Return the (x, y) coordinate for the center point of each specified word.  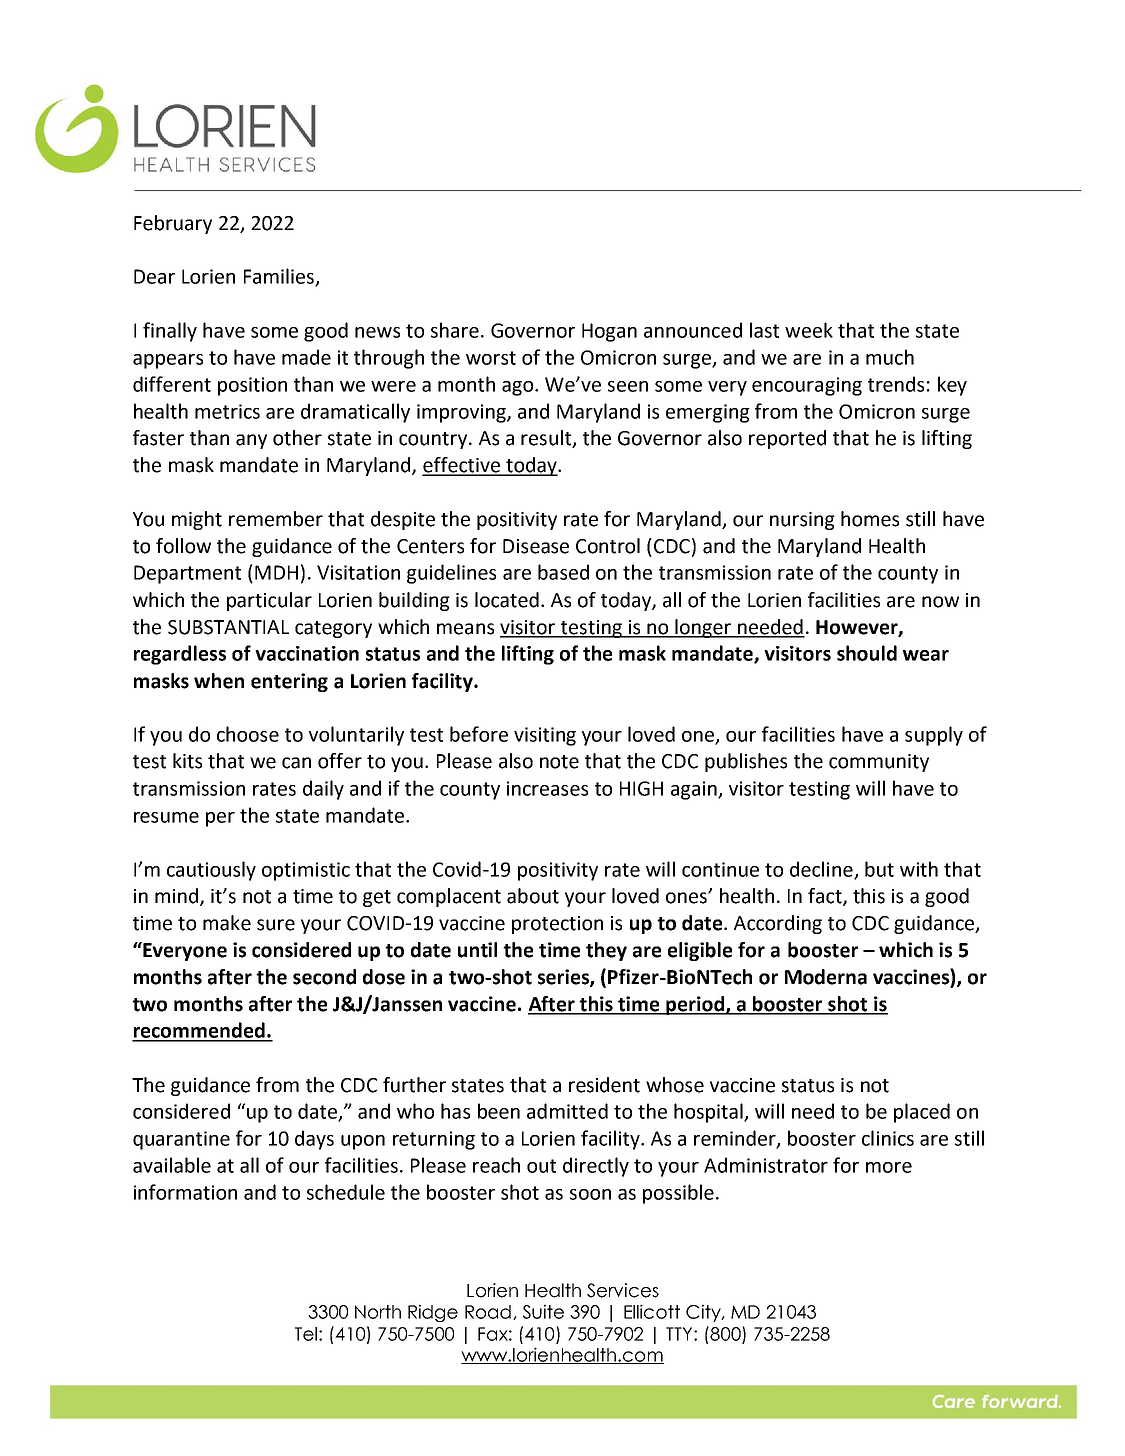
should (867, 653)
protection (557, 925)
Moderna (826, 977)
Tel (306, 1334)
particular (269, 601)
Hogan (609, 332)
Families (280, 277)
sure (276, 925)
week (809, 330)
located (507, 600)
